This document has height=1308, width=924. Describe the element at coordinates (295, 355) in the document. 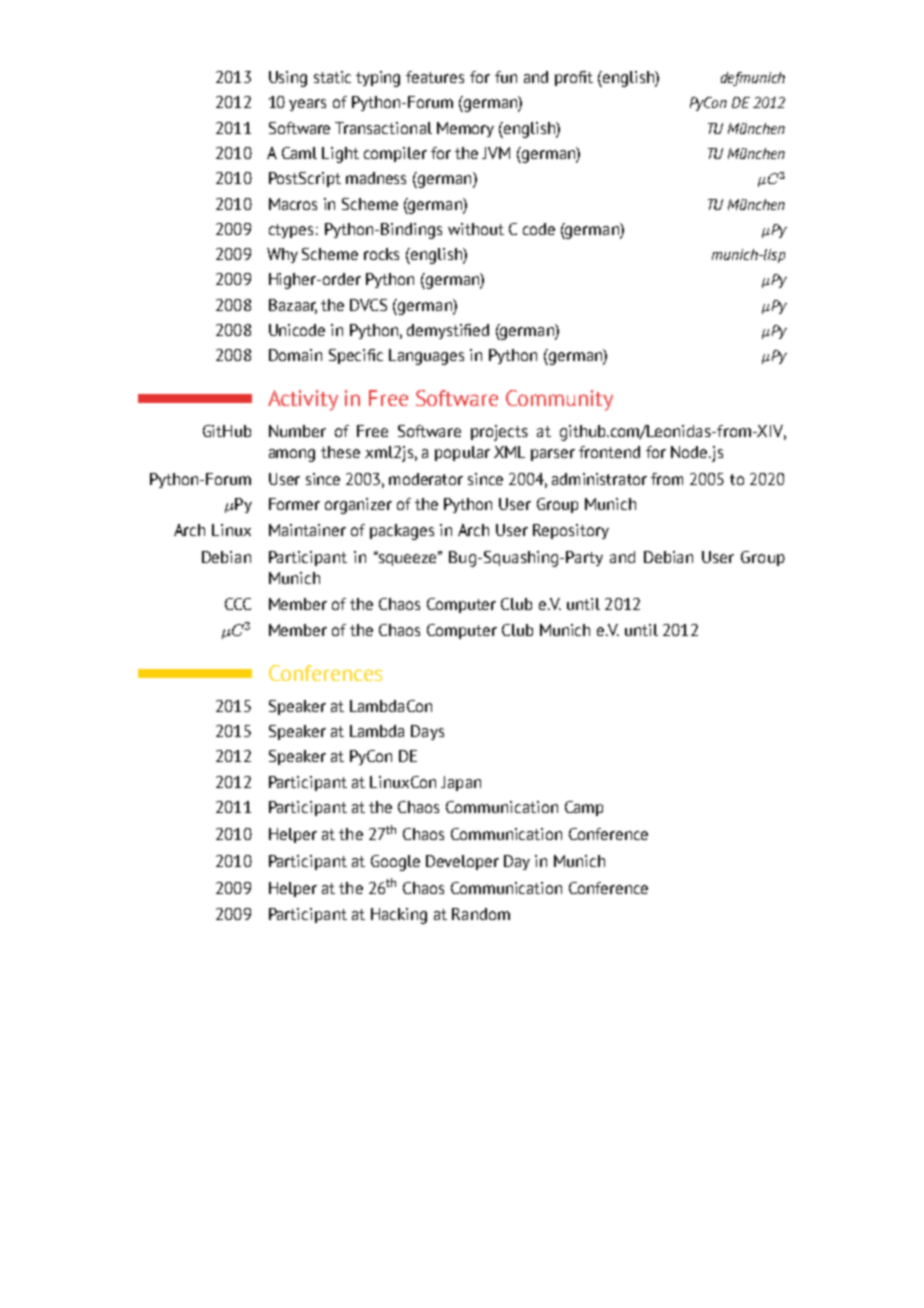

I see `Domain` at that location.
